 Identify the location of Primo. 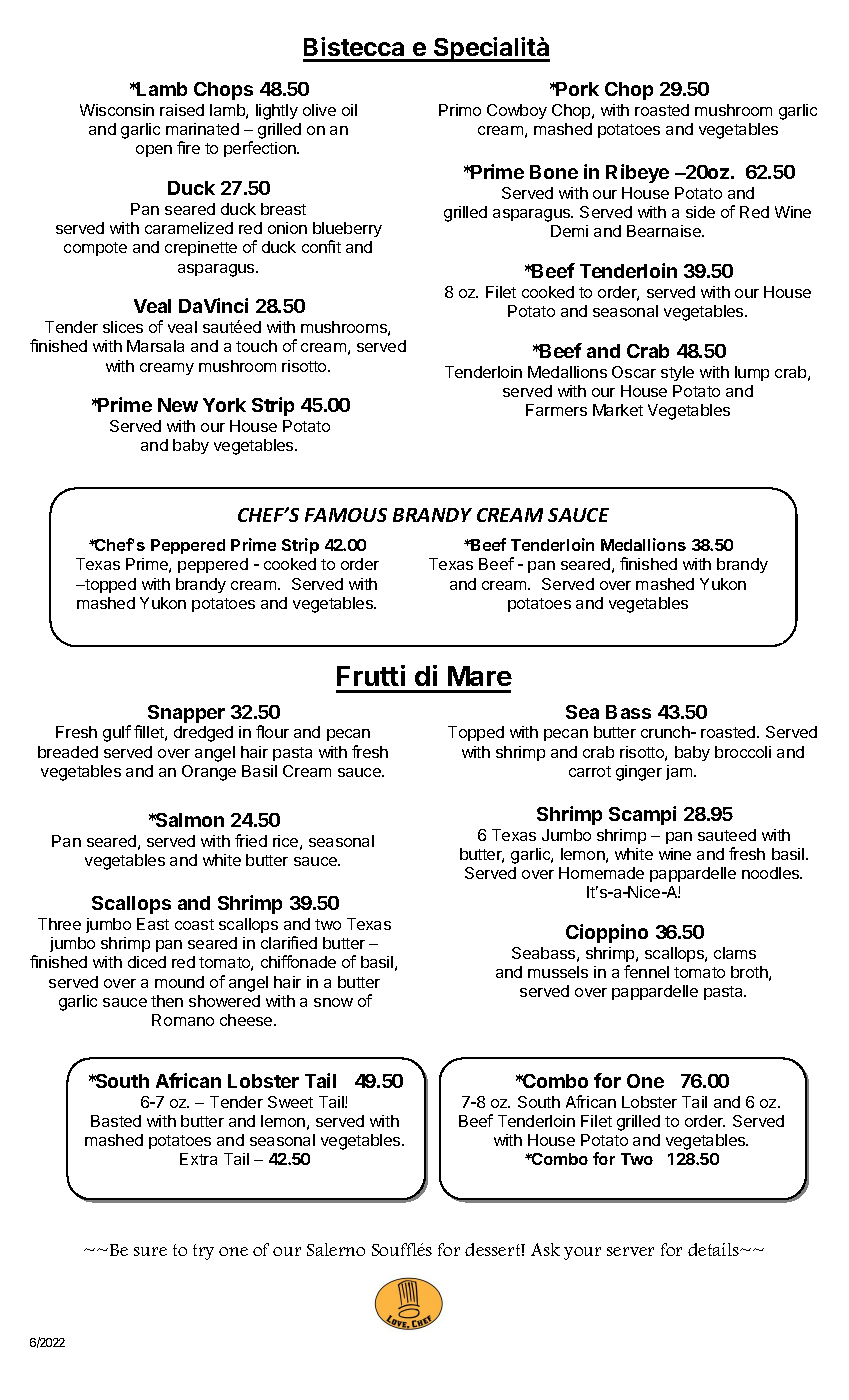
(460, 110).
